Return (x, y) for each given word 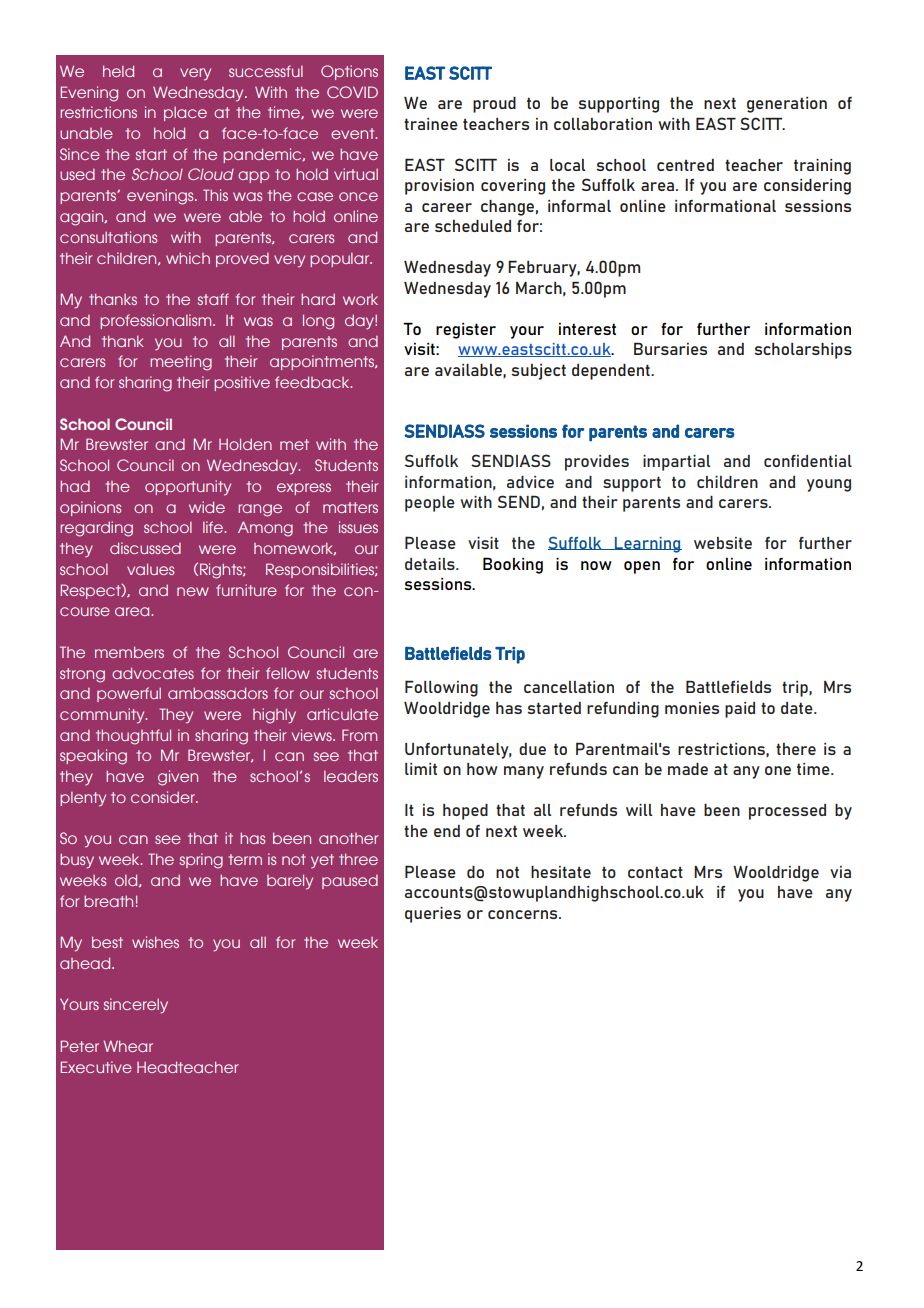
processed (787, 812)
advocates (153, 673)
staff (213, 299)
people (430, 504)
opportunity (188, 488)
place (185, 114)
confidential (808, 461)
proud (494, 105)
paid (740, 710)
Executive (96, 1067)
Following (441, 688)
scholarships (803, 351)
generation (787, 105)
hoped (465, 812)
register (466, 331)
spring (201, 861)
